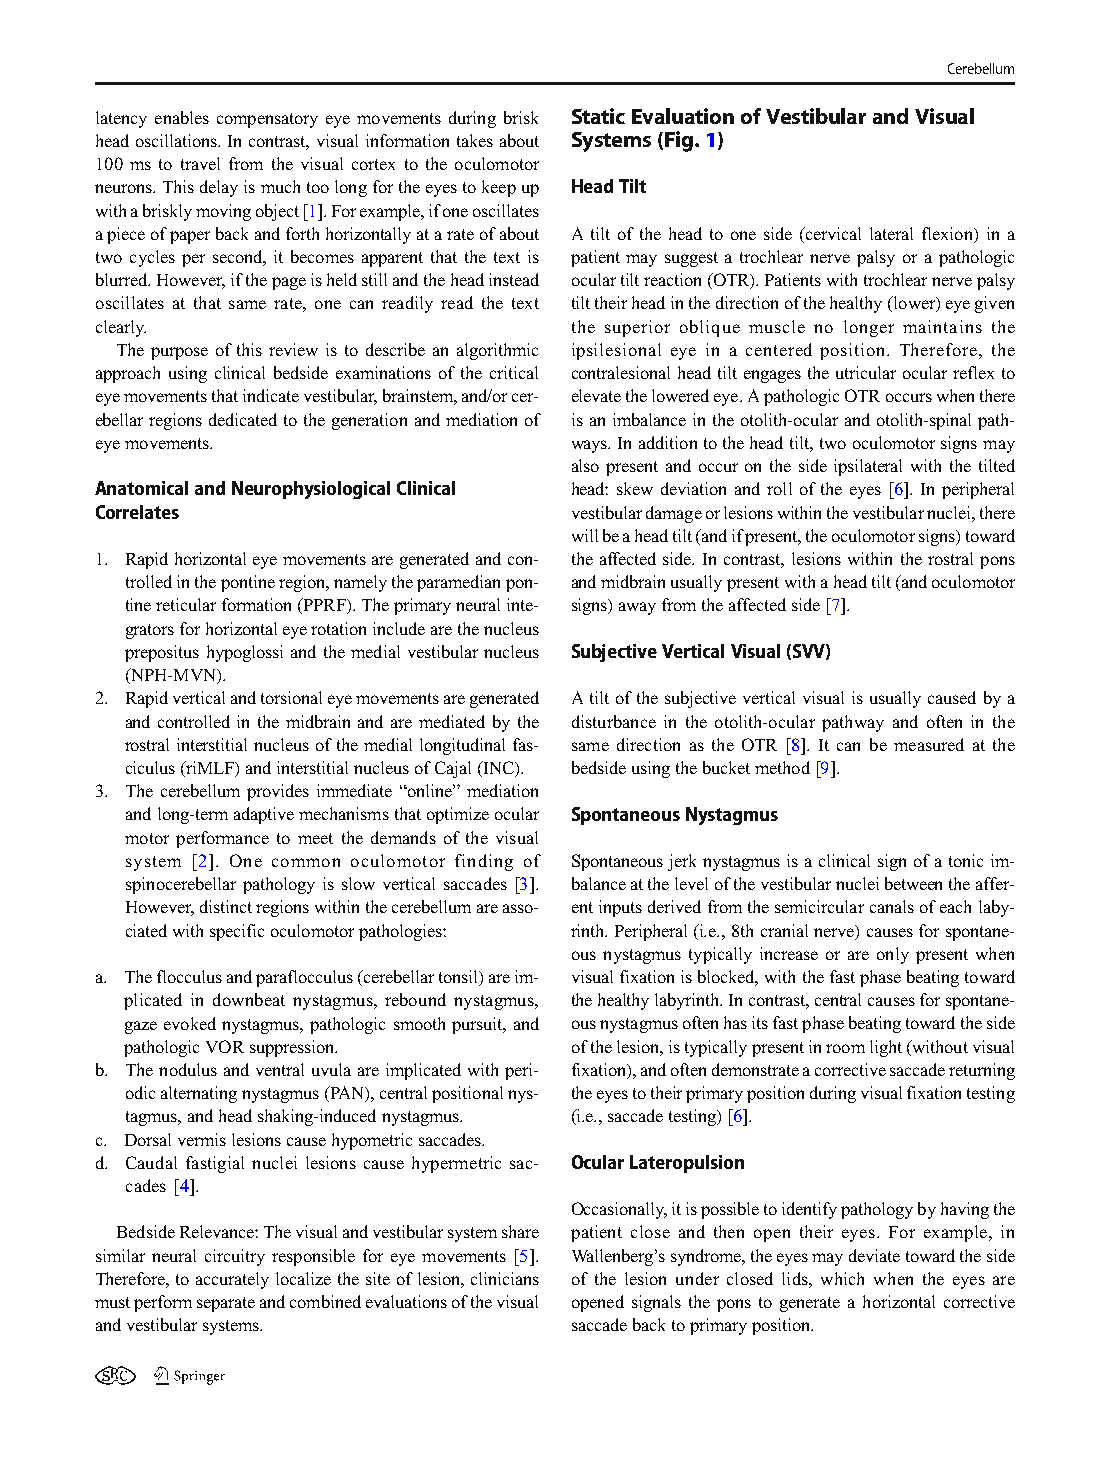 The height and width of the image is (1475, 1110). I want to click on will, so click(585, 535).
